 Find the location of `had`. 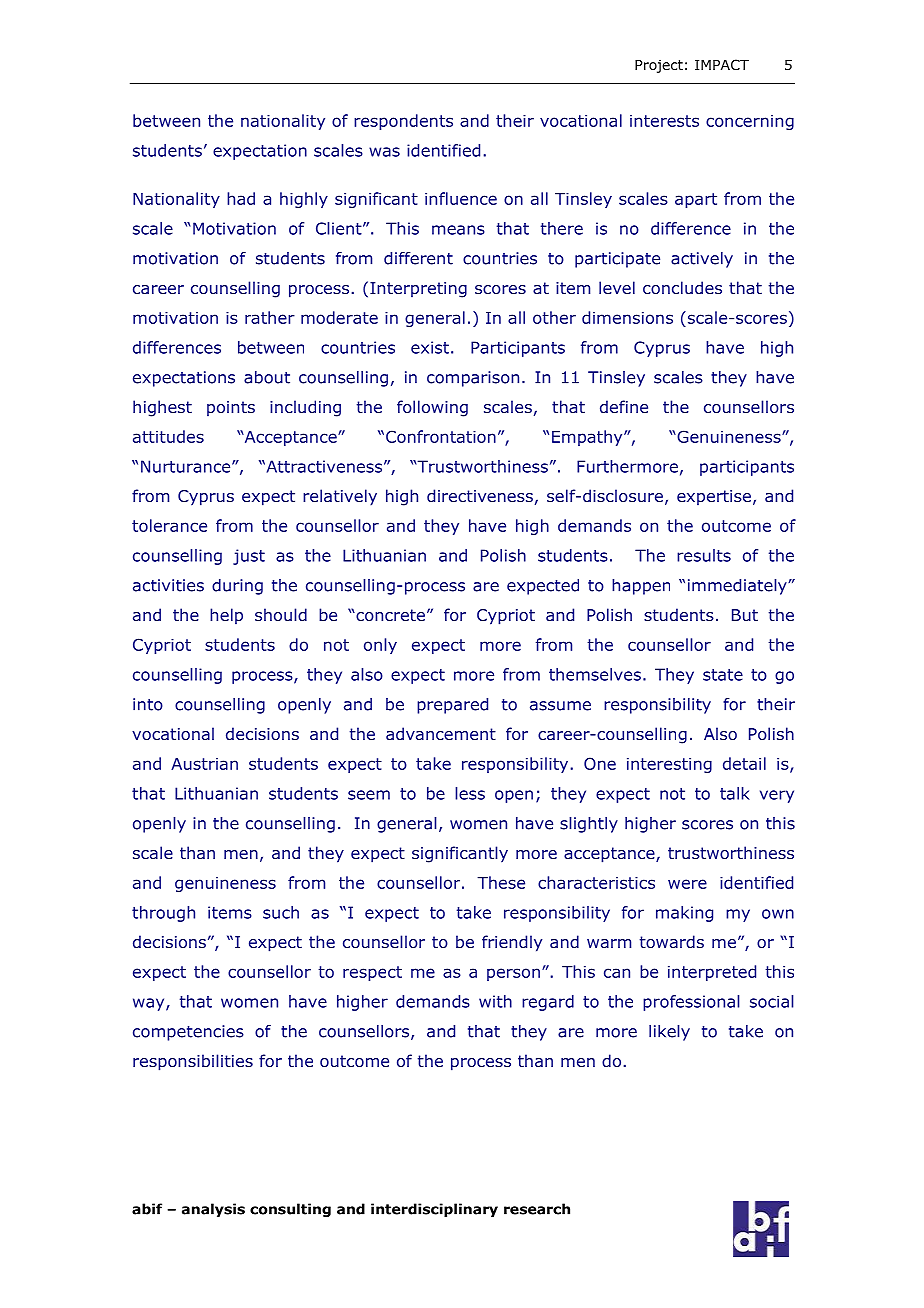

had is located at coordinates (241, 198).
